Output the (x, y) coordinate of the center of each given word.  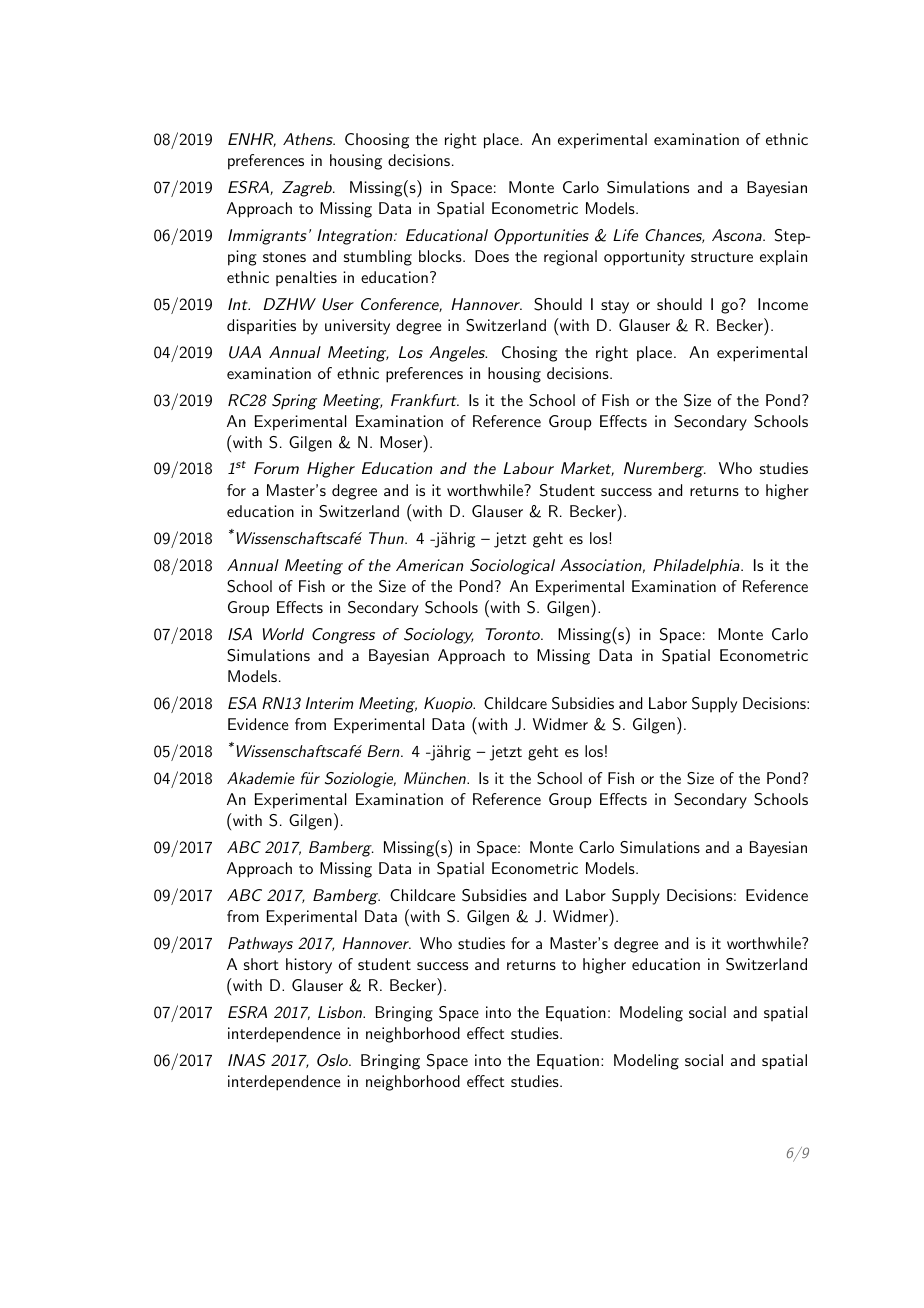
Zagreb (308, 189)
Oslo (333, 1060)
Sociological (512, 567)
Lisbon (341, 1012)
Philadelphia (696, 567)
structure (722, 257)
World (283, 634)
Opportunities (541, 237)
